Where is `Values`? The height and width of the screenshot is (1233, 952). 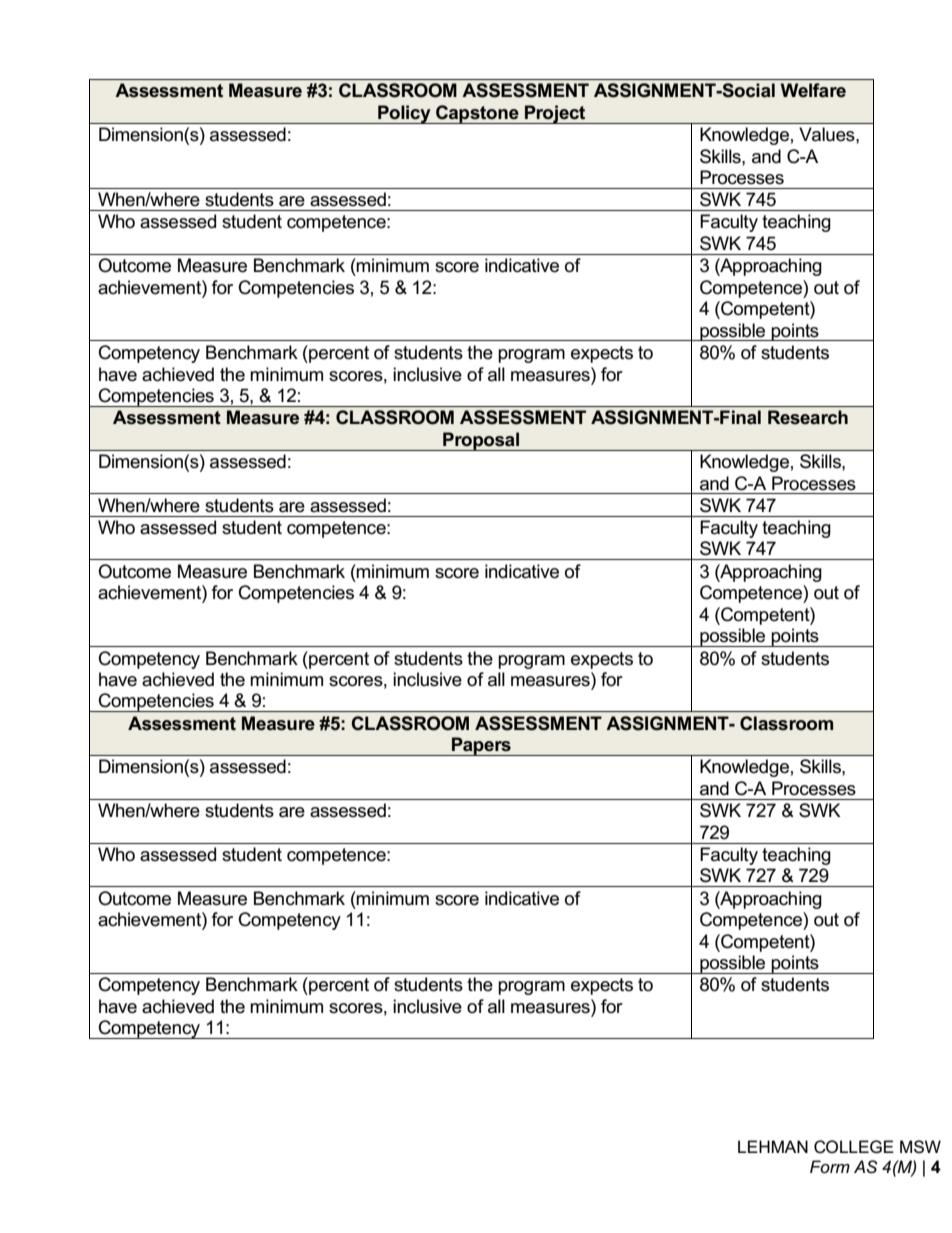
Values is located at coordinates (828, 134).
